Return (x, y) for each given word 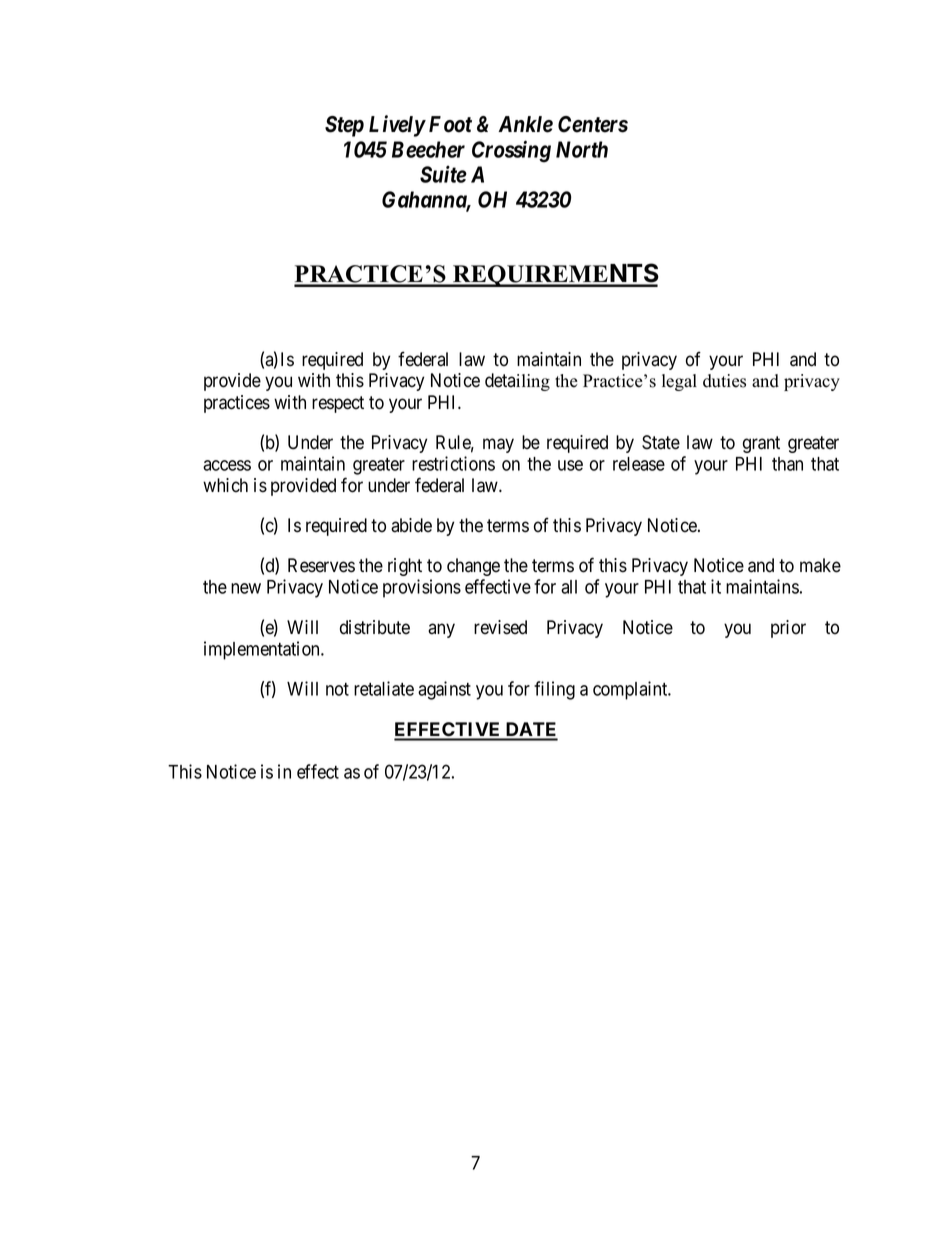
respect (338, 404)
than (787, 464)
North (582, 149)
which (225, 485)
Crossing (511, 151)
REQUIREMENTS (555, 275)
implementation (263, 650)
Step (344, 126)
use (570, 465)
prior (788, 629)
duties (724, 381)
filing (554, 690)
